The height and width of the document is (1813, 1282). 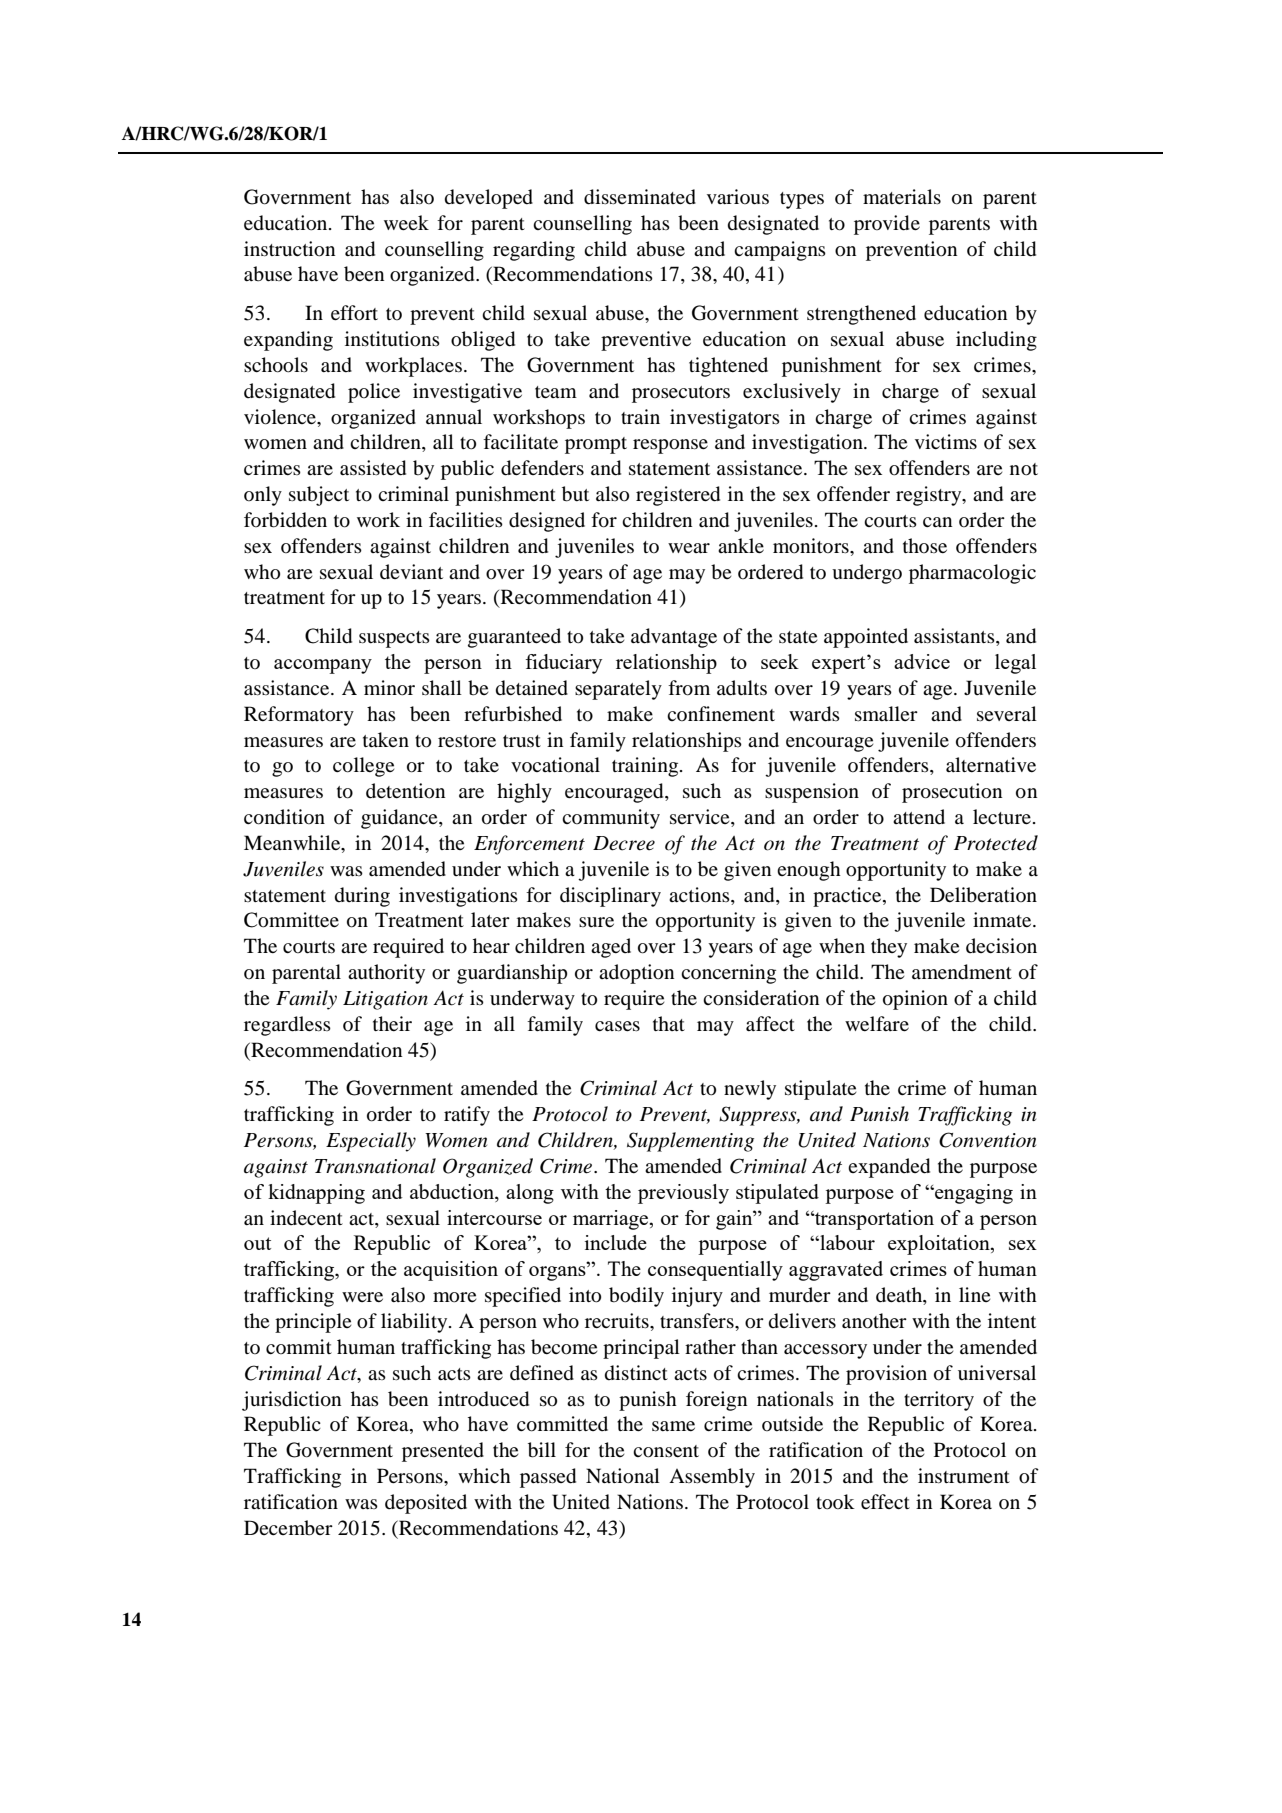 What do you see at coordinates (392, 1023) in the document?
I see `their` at bounding box center [392, 1023].
